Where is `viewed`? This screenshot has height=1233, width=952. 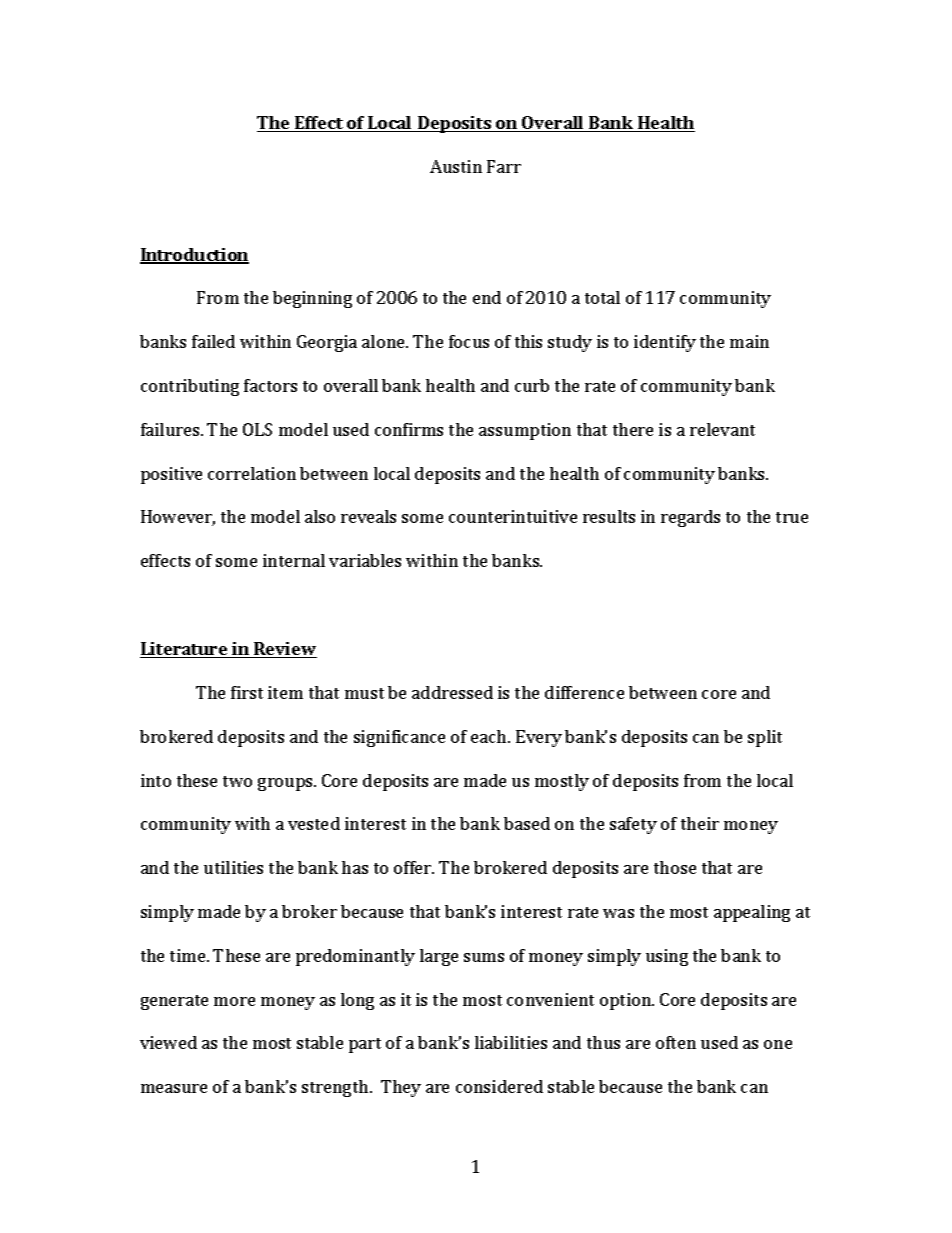
viewed is located at coordinates (168, 1042).
